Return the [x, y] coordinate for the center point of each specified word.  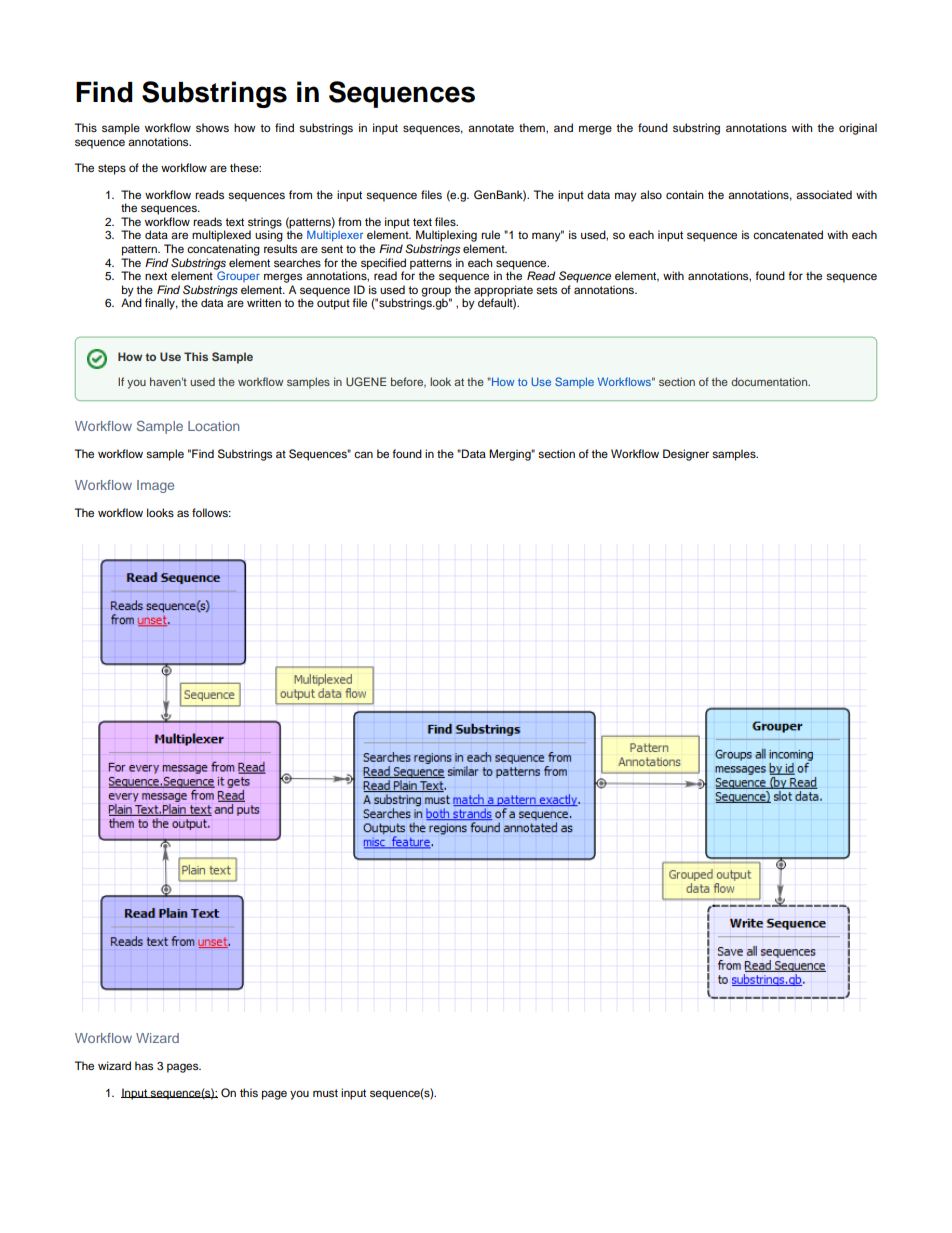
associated [824, 194]
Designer [686, 455]
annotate [491, 128]
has [144, 1065]
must [325, 1093]
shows [212, 127]
